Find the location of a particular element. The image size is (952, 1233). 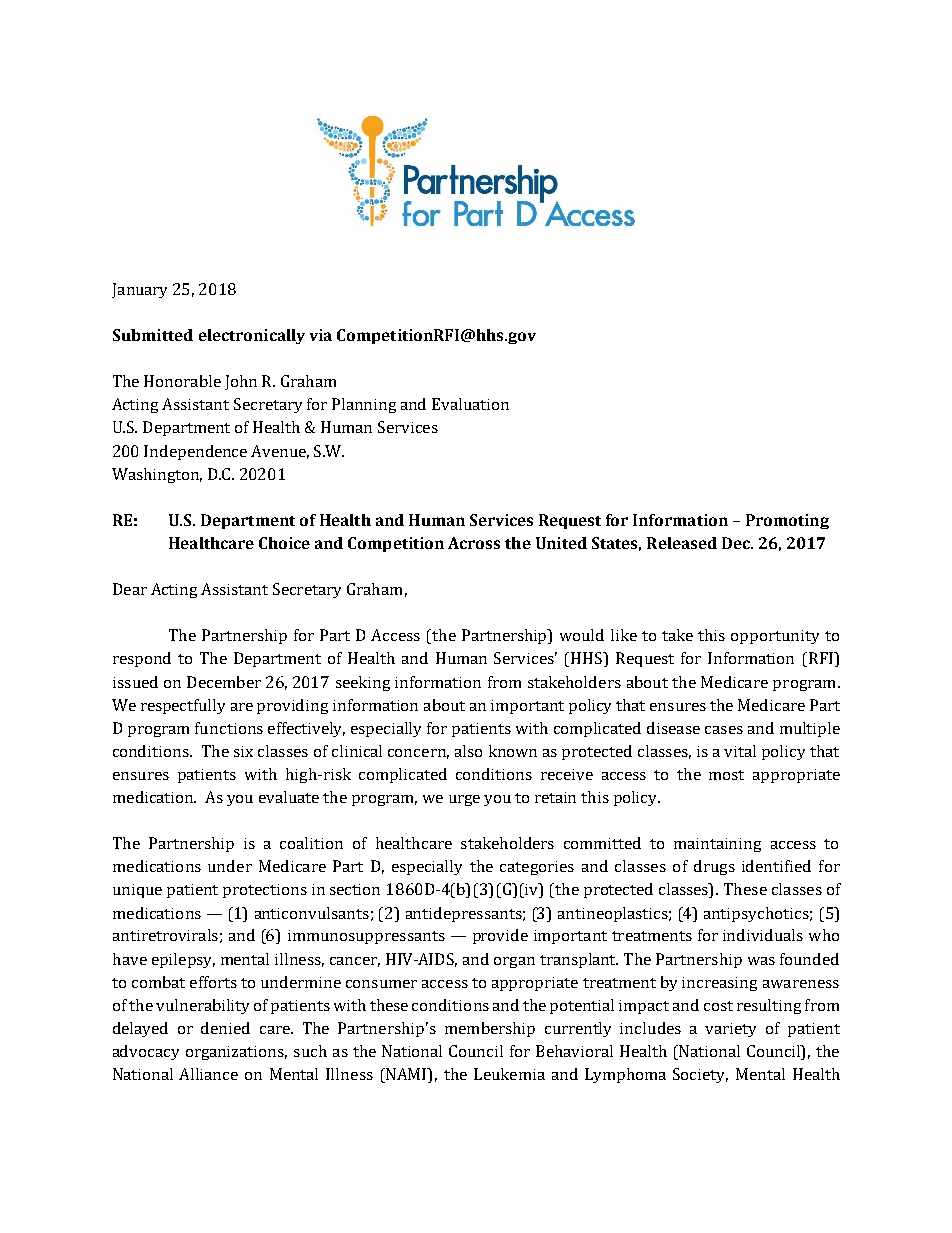

Released is located at coordinates (682, 543).
